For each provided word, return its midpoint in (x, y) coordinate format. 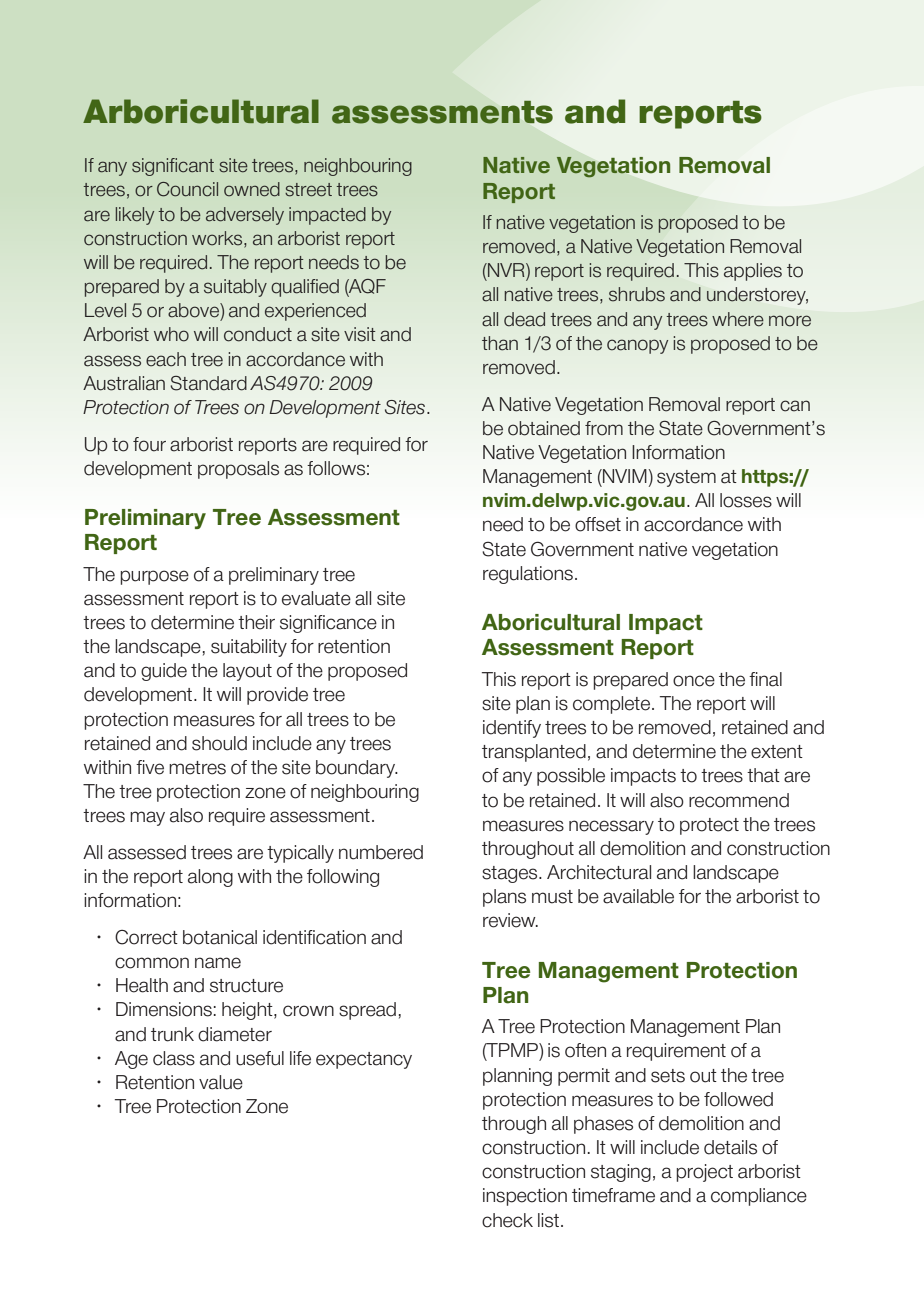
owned (252, 189)
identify (512, 729)
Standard (208, 383)
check (507, 1220)
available (638, 896)
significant (173, 167)
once (694, 681)
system (686, 478)
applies (753, 272)
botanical (220, 937)
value (221, 1082)
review (510, 920)
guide (164, 672)
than (500, 343)
